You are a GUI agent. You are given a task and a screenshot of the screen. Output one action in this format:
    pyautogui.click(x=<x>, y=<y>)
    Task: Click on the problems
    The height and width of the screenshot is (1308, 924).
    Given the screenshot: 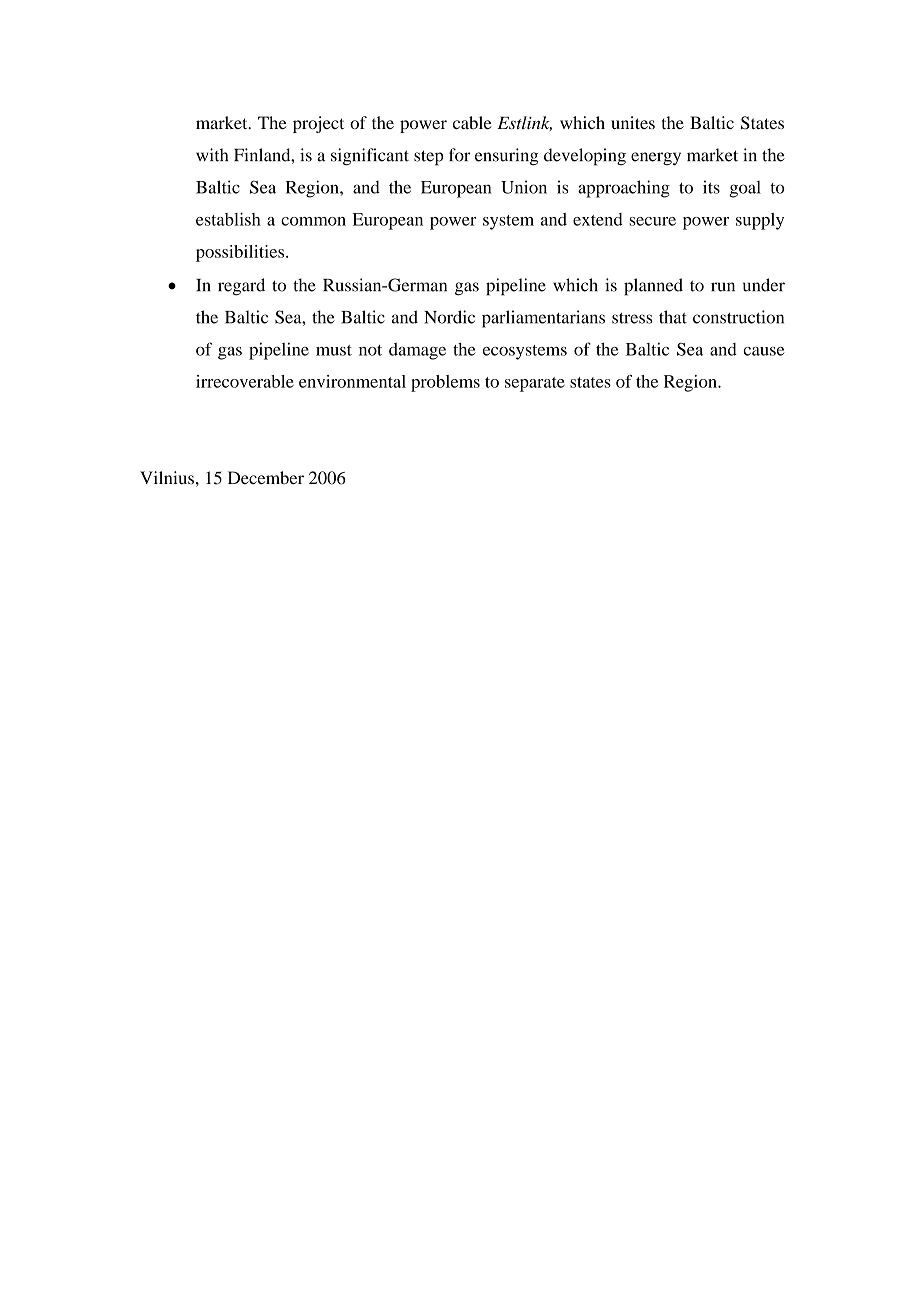 What is the action you would take?
    pyautogui.click(x=445, y=383)
